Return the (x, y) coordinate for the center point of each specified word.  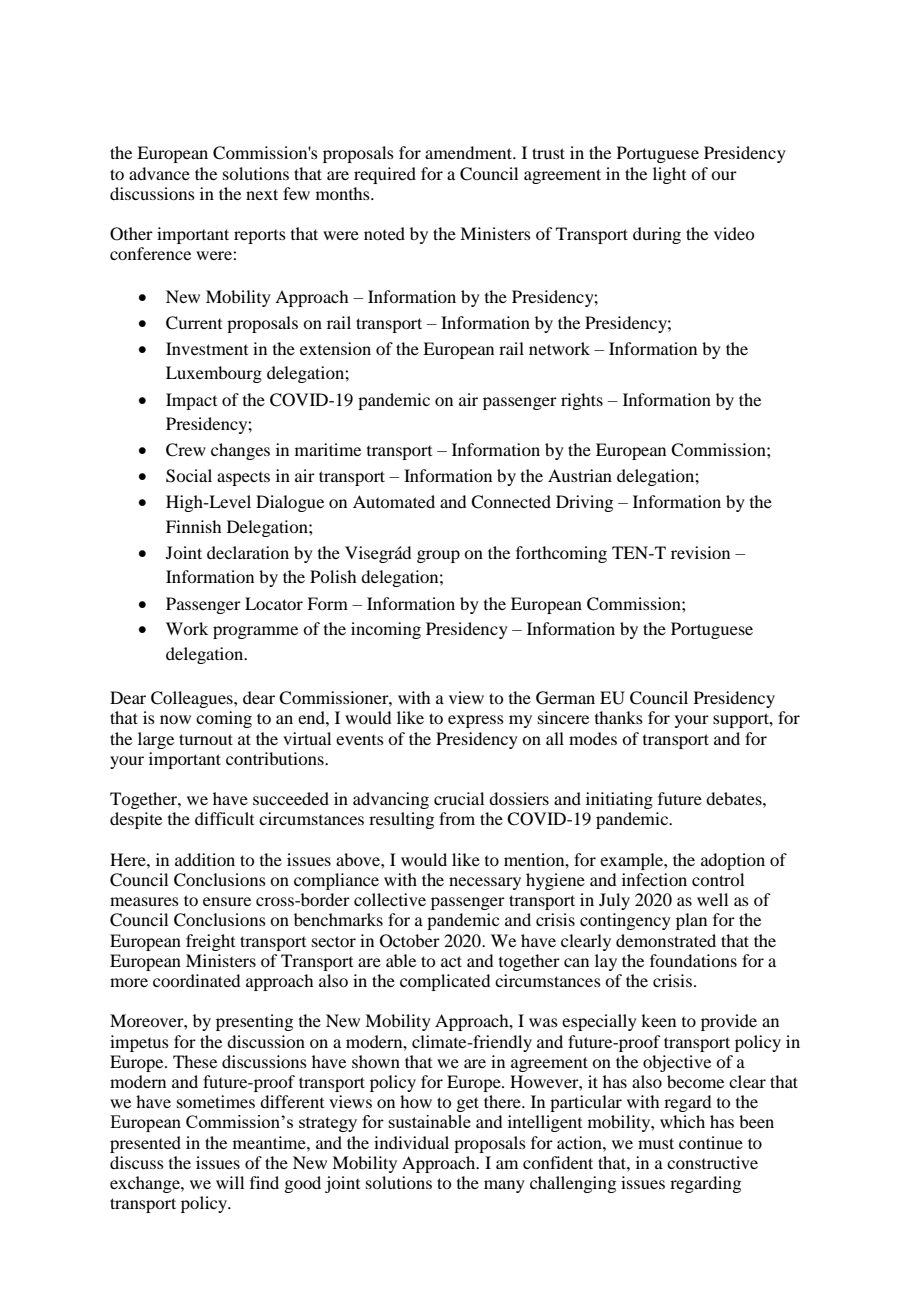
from (457, 818)
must (656, 1143)
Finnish (193, 526)
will (230, 1182)
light (669, 175)
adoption (733, 861)
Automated (394, 501)
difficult (224, 818)
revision (700, 552)
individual (411, 1142)
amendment (470, 152)
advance (159, 173)
